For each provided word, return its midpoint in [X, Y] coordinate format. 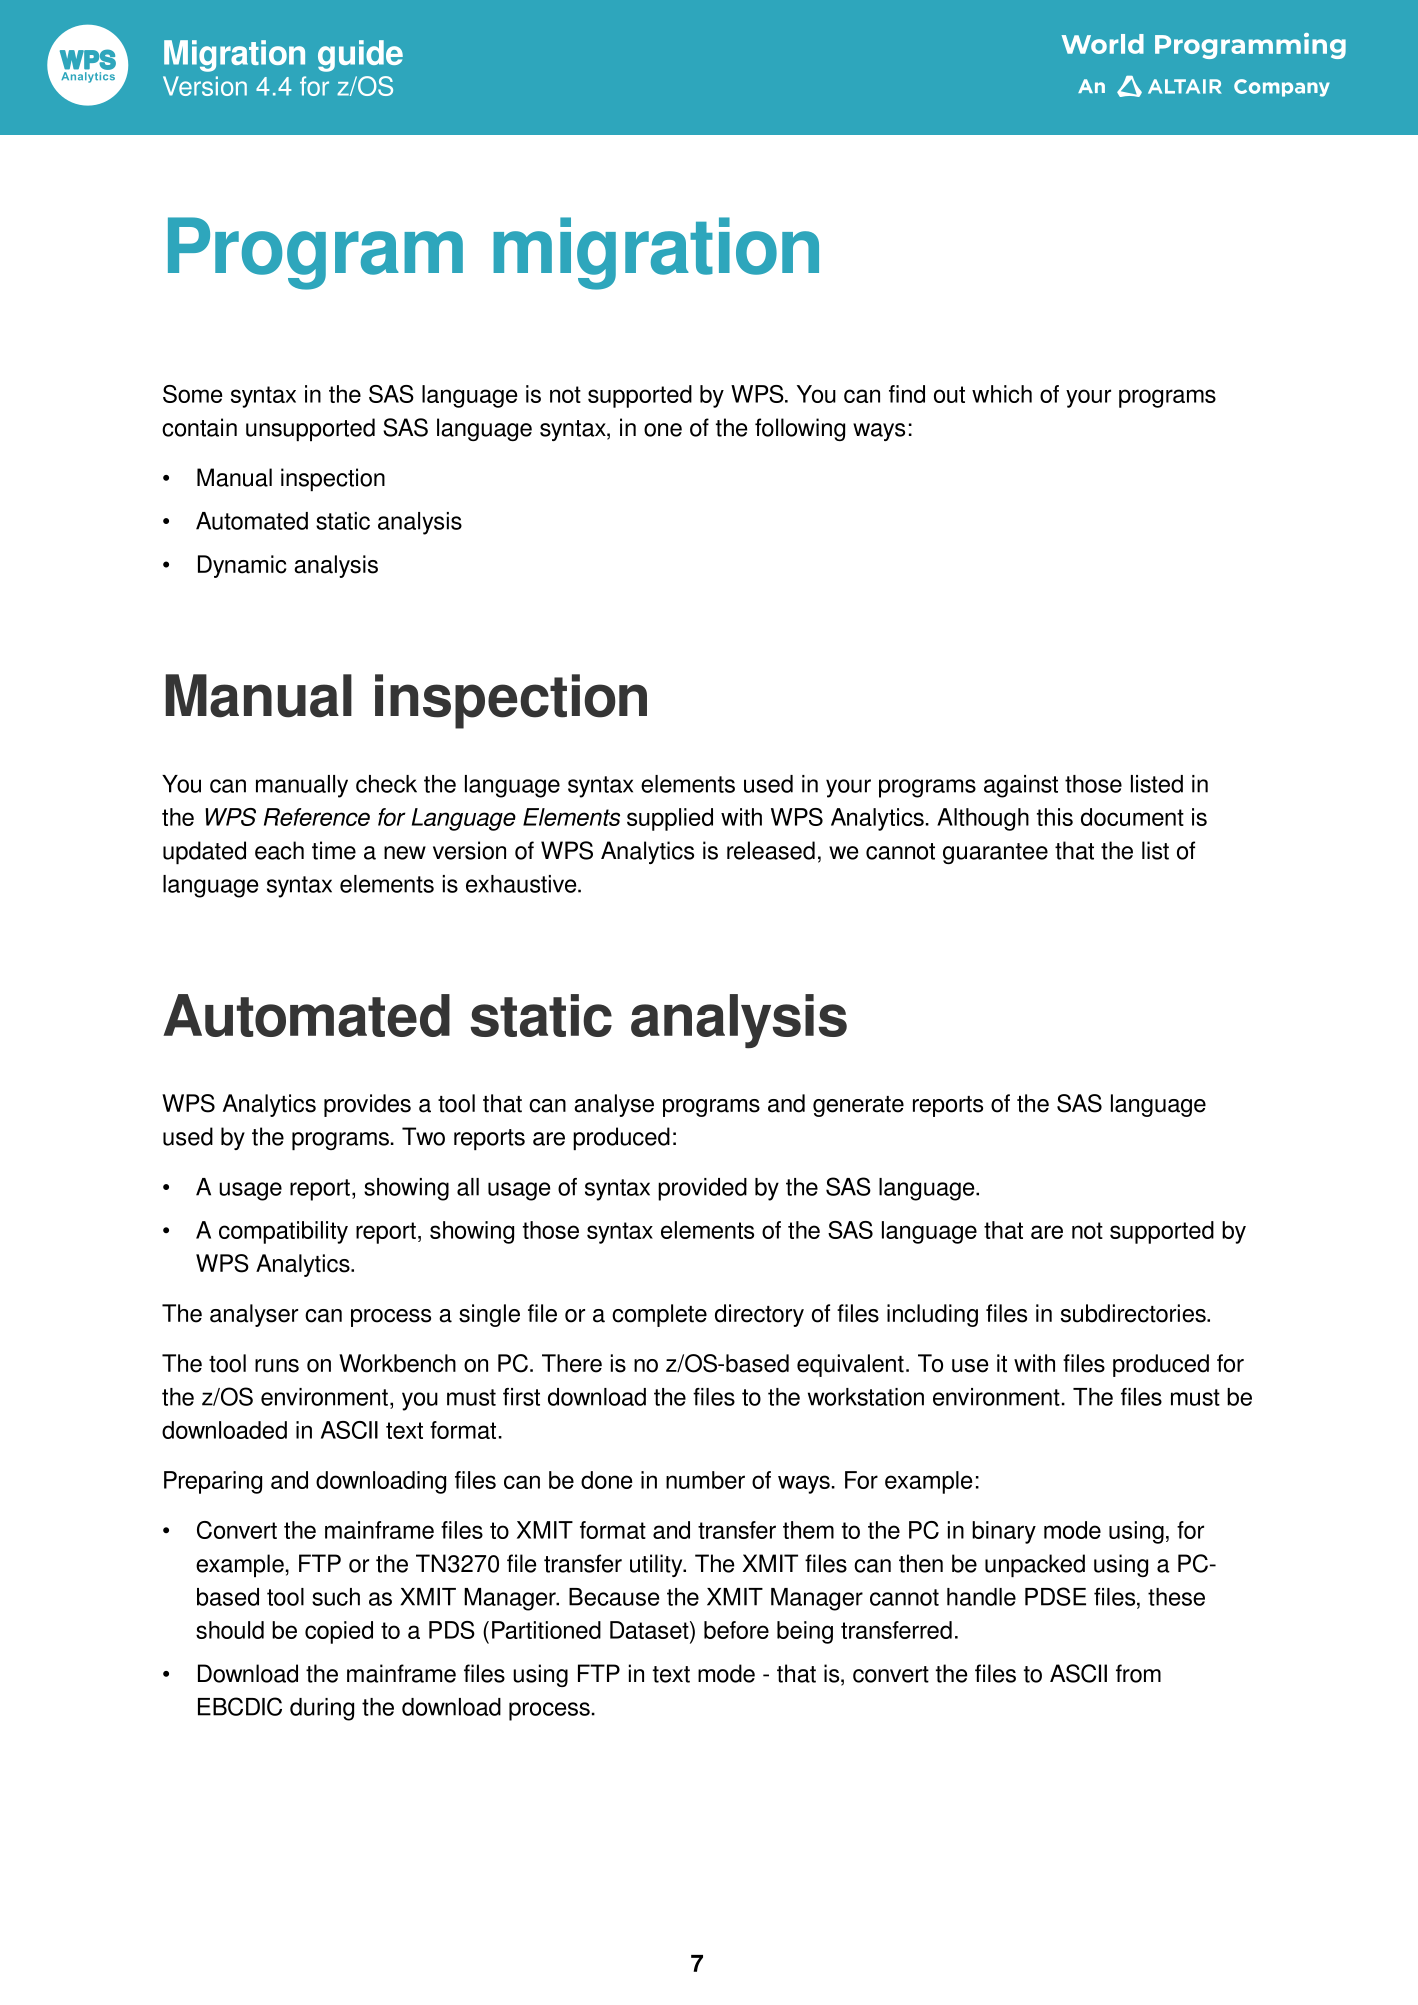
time [334, 850]
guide [360, 56]
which [1002, 394]
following [800, 429]
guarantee [995, 853]
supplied [670, 819]
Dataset [650, 1631]
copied [339, 1632]
